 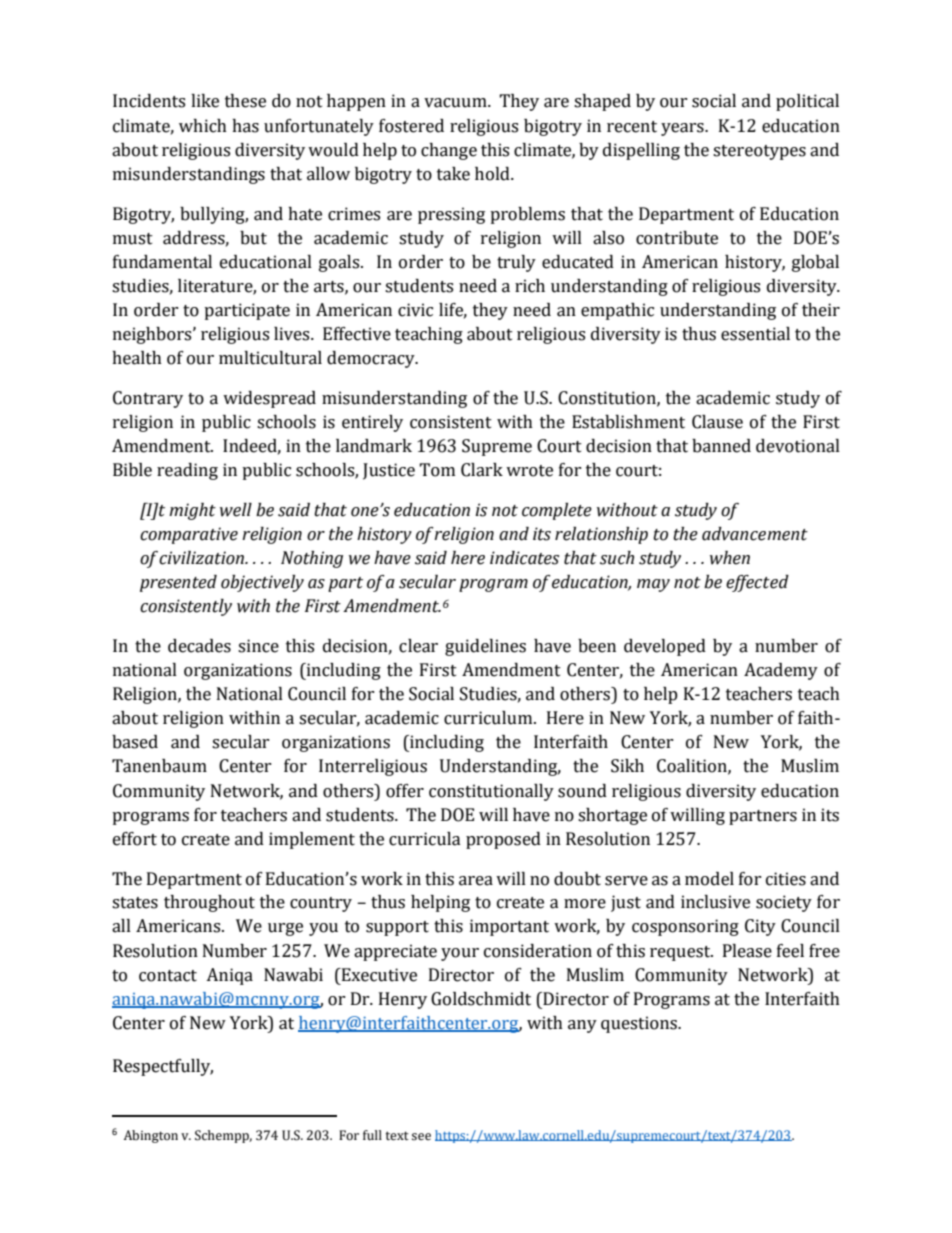 What do you see at coordinates (709, 879) in the page?
I see `model` at bounding box center [709, 879].
